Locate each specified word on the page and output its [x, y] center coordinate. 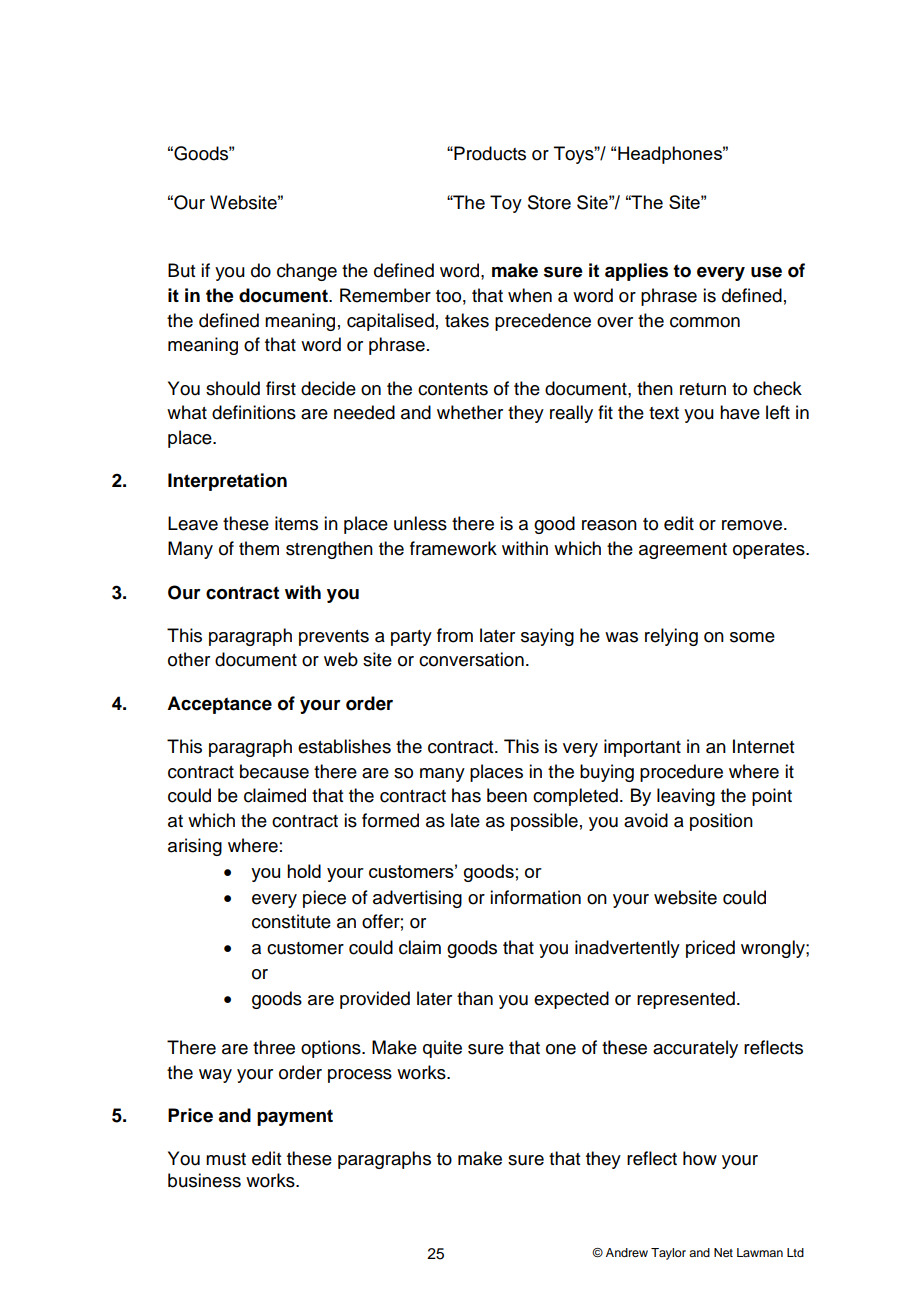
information [535, 897]
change [307, 272]
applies [636, 272]
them [259, 548]
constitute [291, 921]
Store [549, 202]
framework [453, 548]
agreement [683, 551]
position [721, 822]
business [204, 1180]
